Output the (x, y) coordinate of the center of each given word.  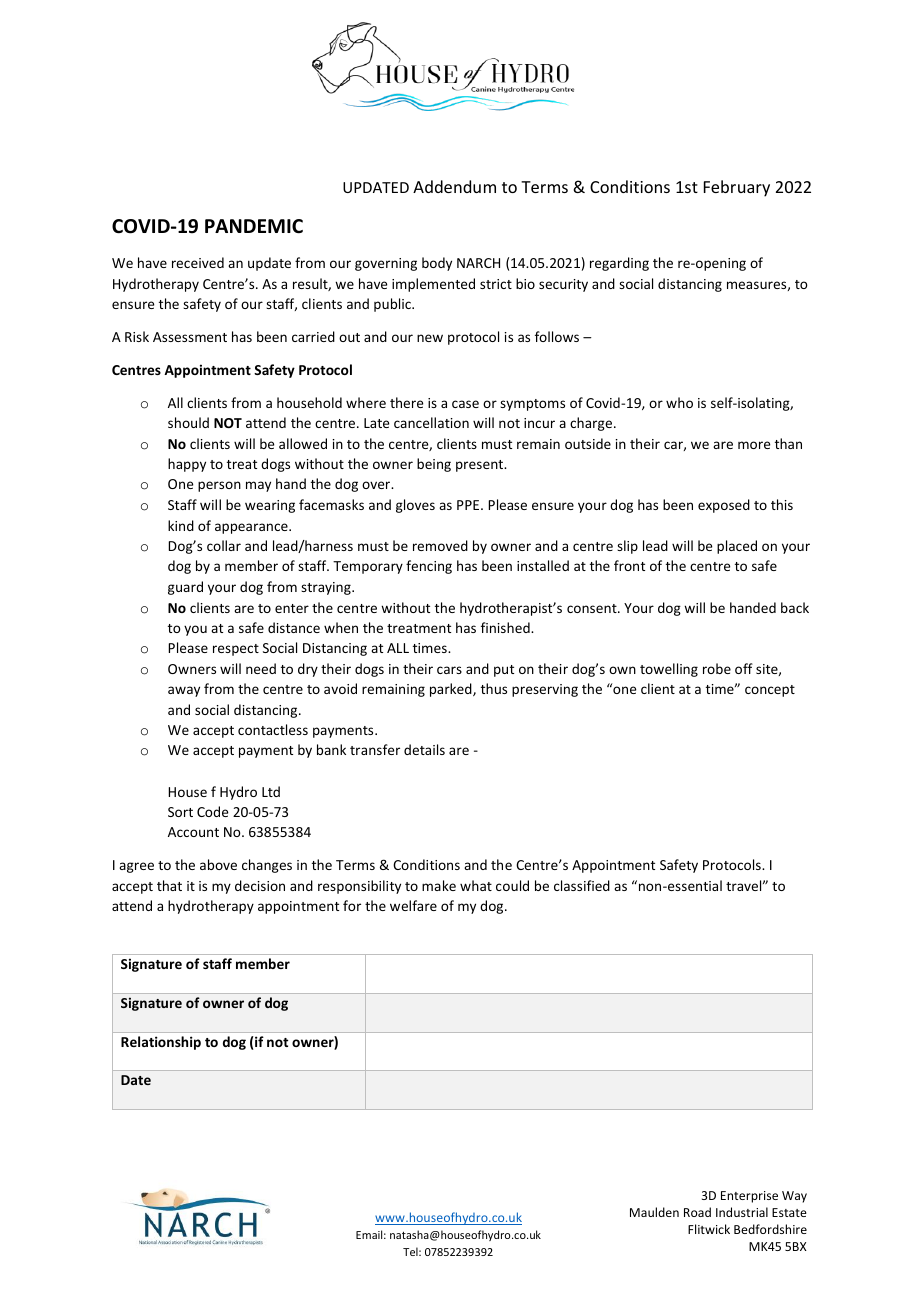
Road (697, 1212)
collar (224, 545)
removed (440, 545)
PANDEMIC (254, 226)
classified (582, 885)
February (737, 188)
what (476, 885)
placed (737, 547)
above (218, 864)
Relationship (161, 1043)
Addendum (454, 186)
